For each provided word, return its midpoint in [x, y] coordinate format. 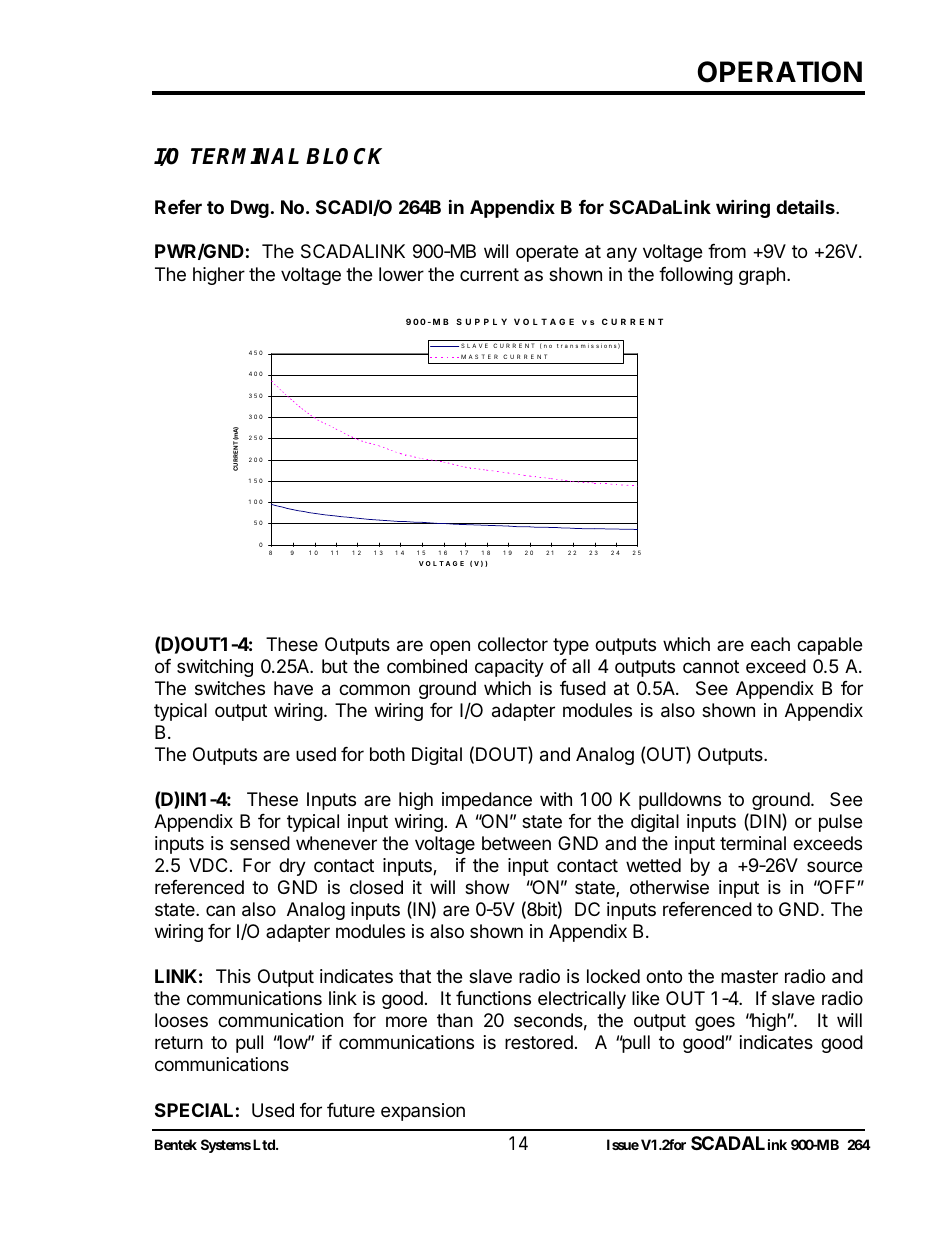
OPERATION [779, 72]
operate [547, 253]
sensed [260, 843]
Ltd [265, 1144]
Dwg [250, 209]
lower [401, 274]
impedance [487, 801]
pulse [840, 823]
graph [762, 276]
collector [513, 644]
